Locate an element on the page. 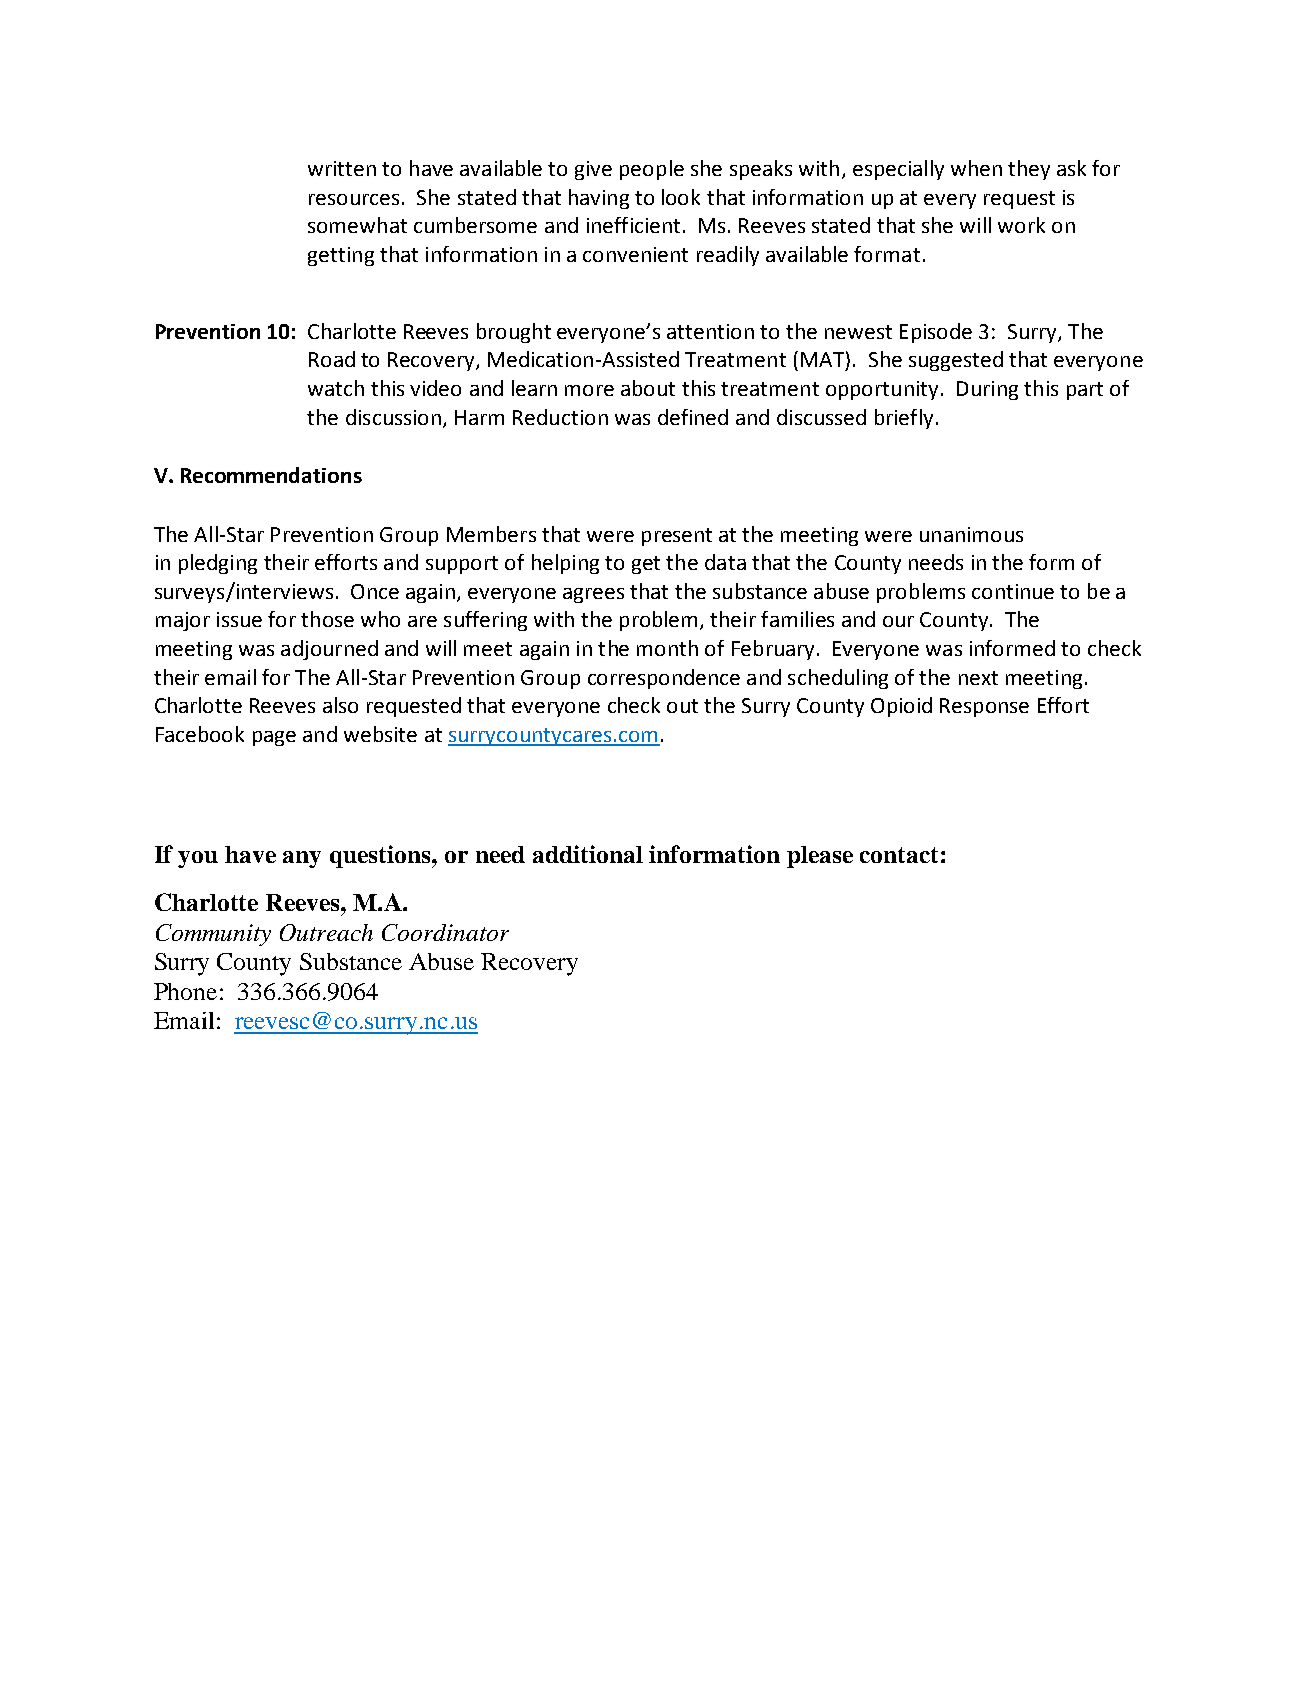  correspondence is located at coordinates (664, 679).
